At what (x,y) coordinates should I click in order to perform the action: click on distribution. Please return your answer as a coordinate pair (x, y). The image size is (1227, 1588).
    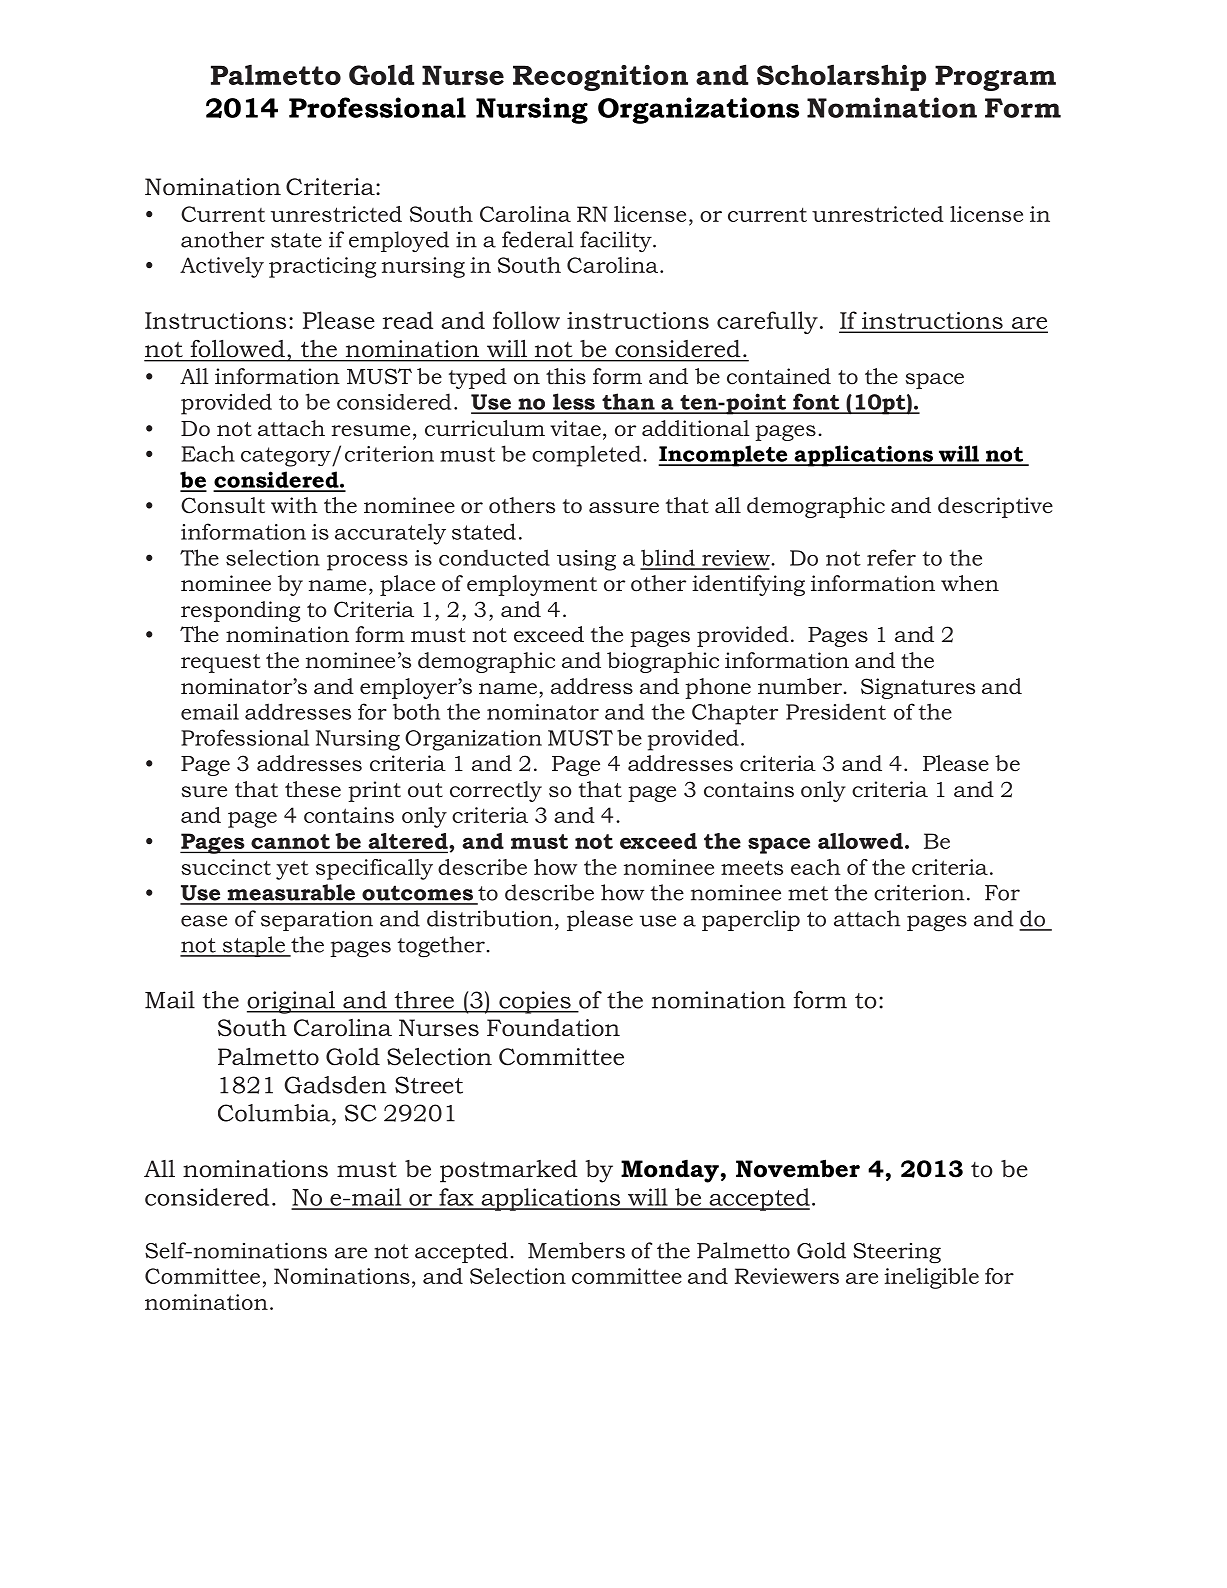
    Looking at the image, I should click on (490, 918).
